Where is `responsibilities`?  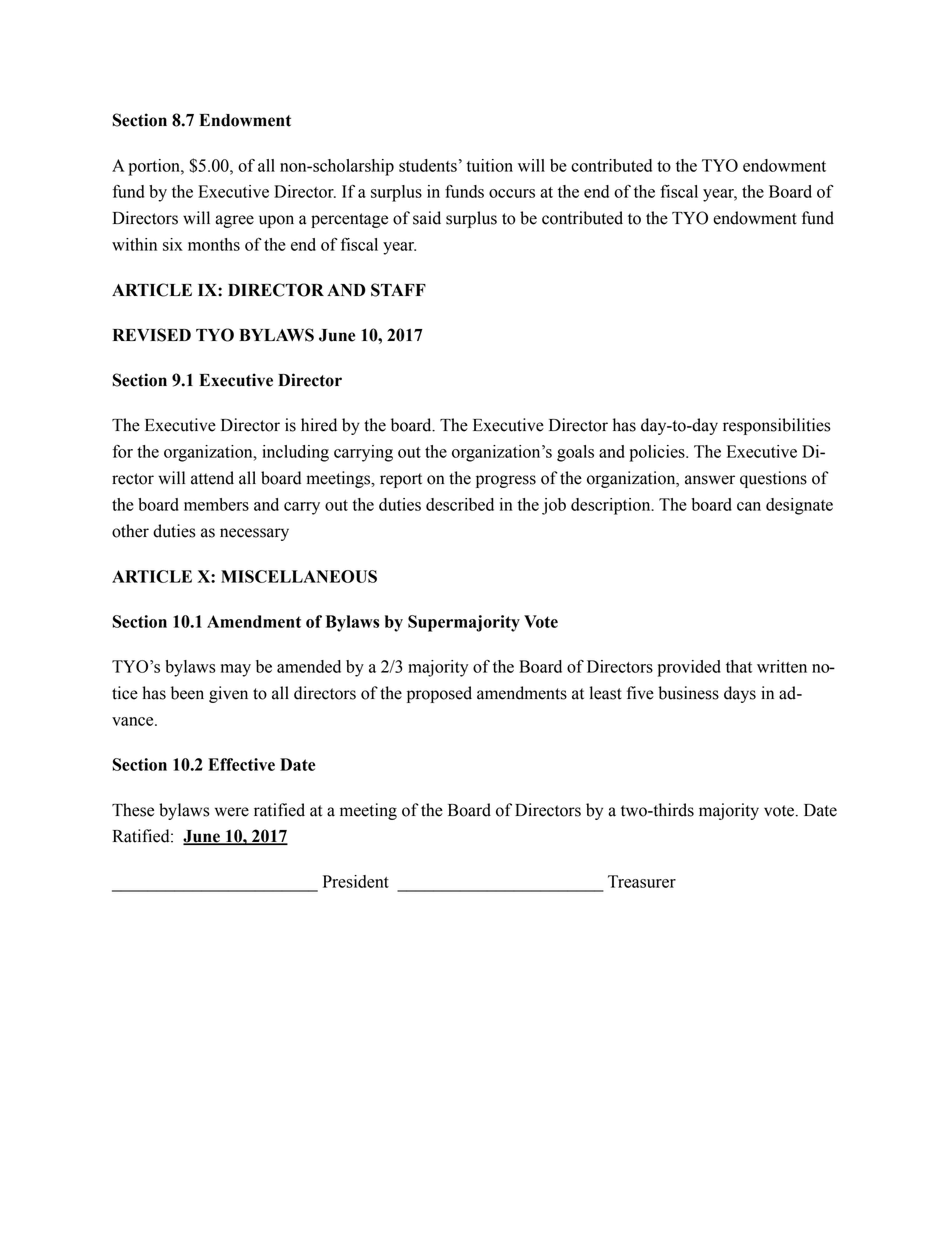 responsibilities is located at coordinates (776, 426).
